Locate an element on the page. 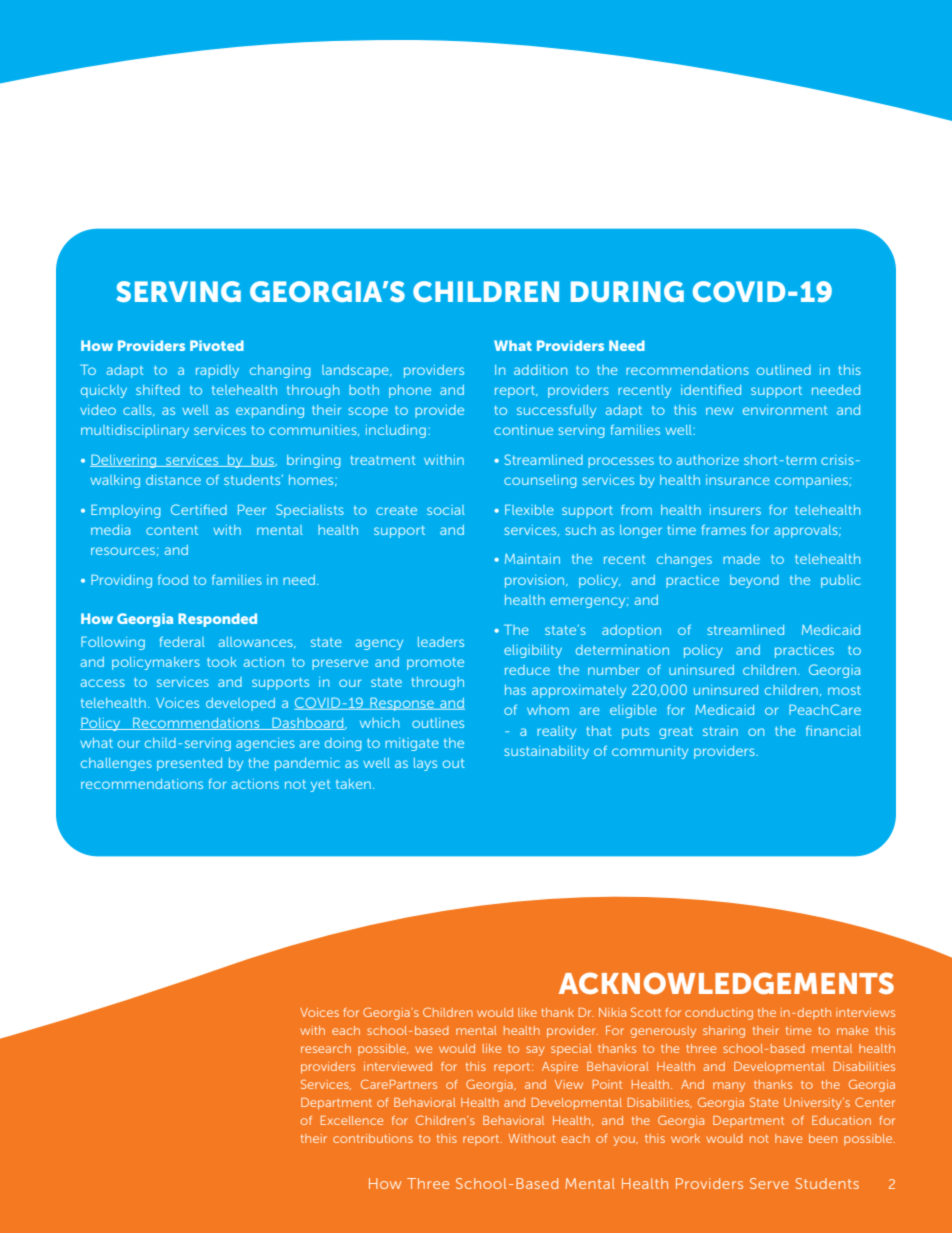 The height and width of the document is (1233, 952). addition is located at coordinates (540, 370).
